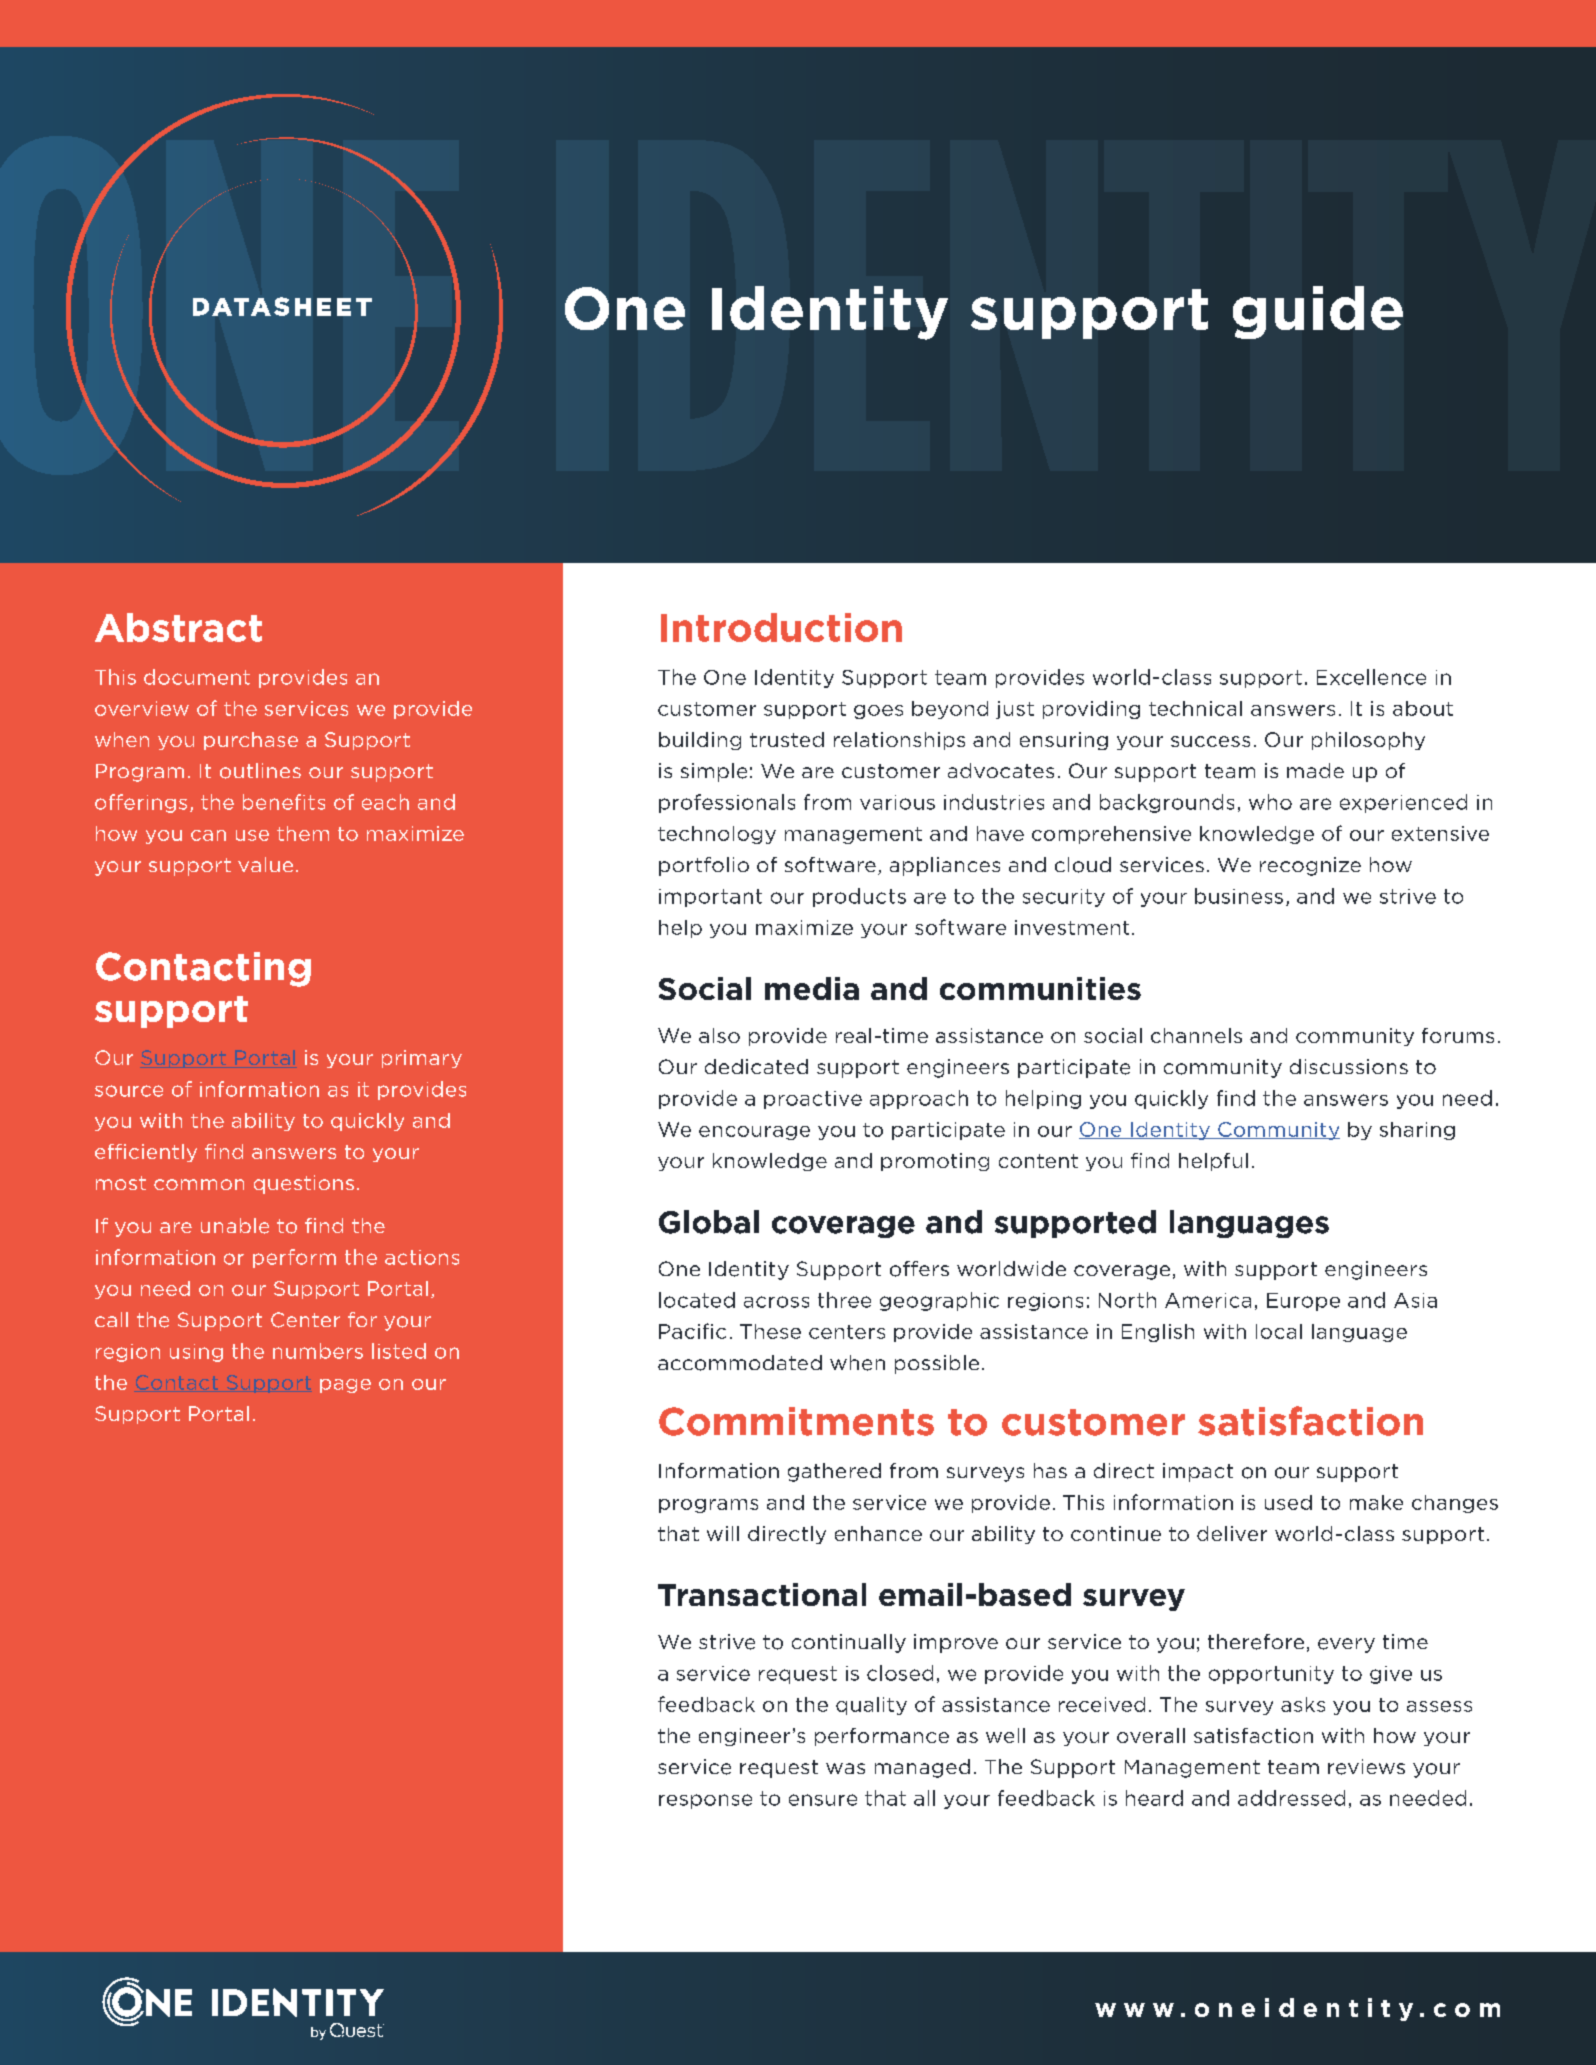 Image resolution: width=1596 pixels, height=2065 pixels. I want to click on discussions, so click(1349, 1066).
